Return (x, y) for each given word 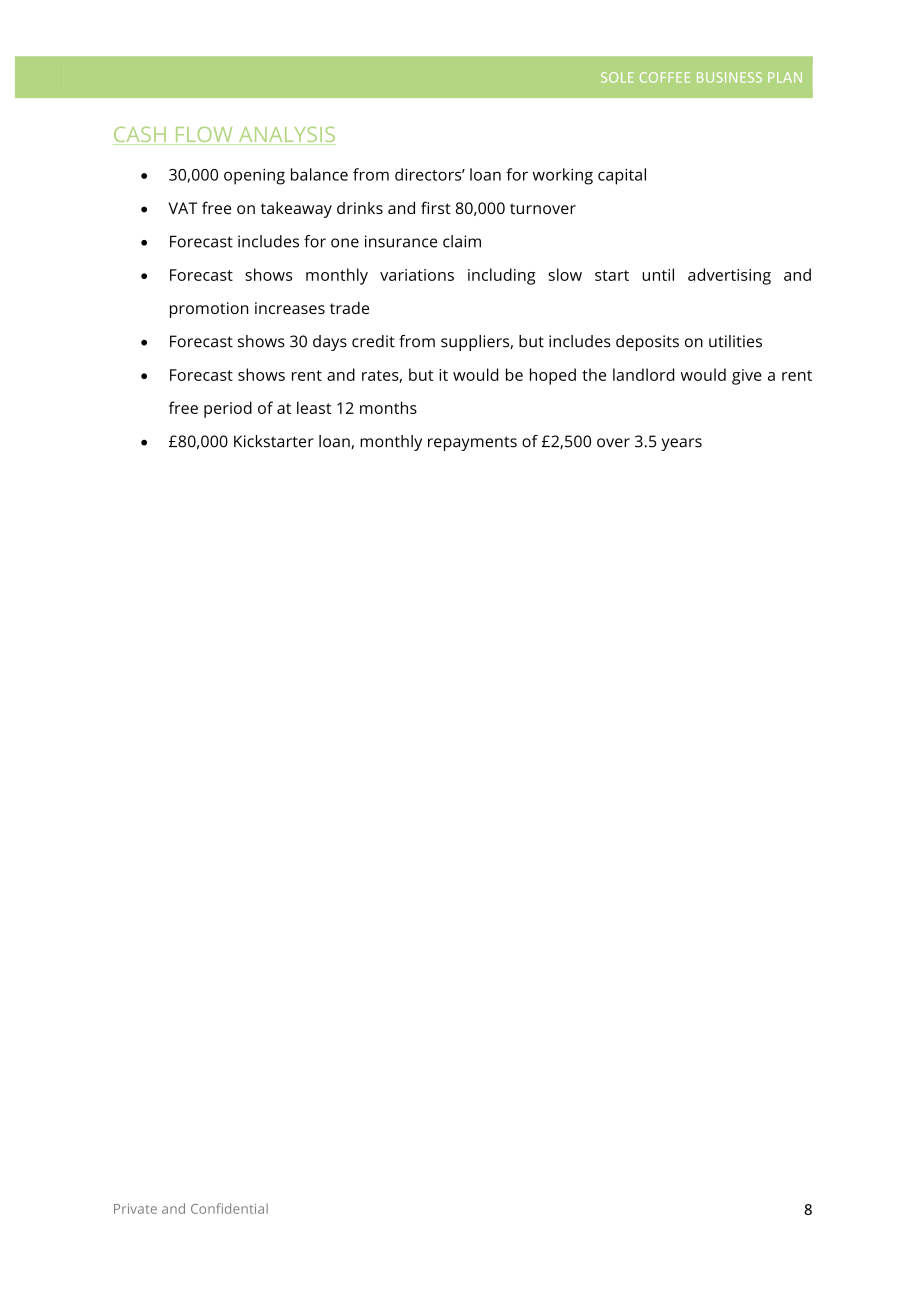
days (330, 343)
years (681, 444)
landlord (643, 374)
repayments (472, 443)
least (314, 407)
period (228, 409)
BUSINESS (729, 77)
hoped (553, 376)
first (436, 207)
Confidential (229, 1208)
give (747, 377)
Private (135, 1209)
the (594, 374)
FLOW (204, 136)
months (388, 407)
